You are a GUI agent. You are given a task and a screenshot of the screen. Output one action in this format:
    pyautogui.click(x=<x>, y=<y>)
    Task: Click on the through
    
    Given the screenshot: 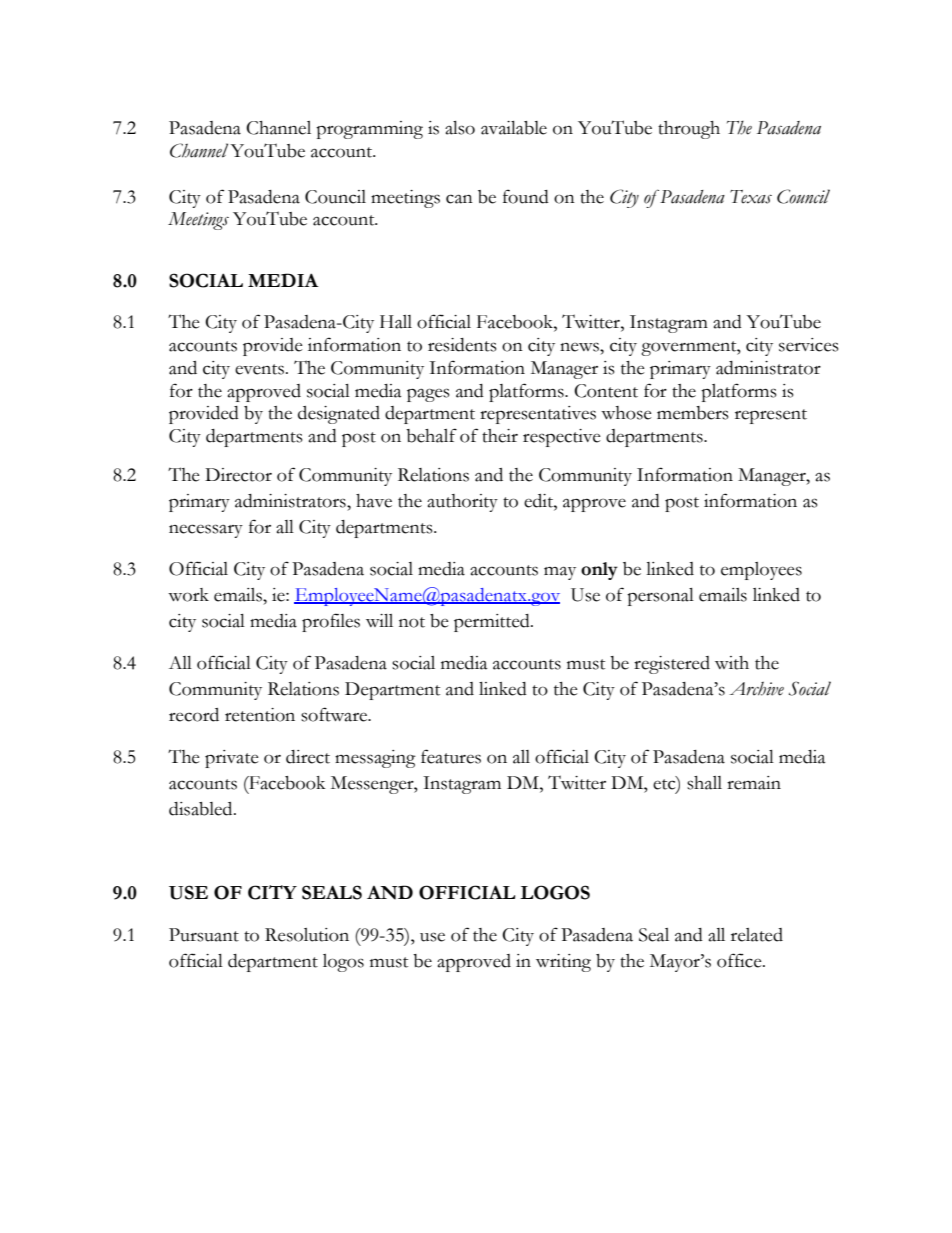 What is the action you would take?
    pyautogui.click(x=689, y=130)
